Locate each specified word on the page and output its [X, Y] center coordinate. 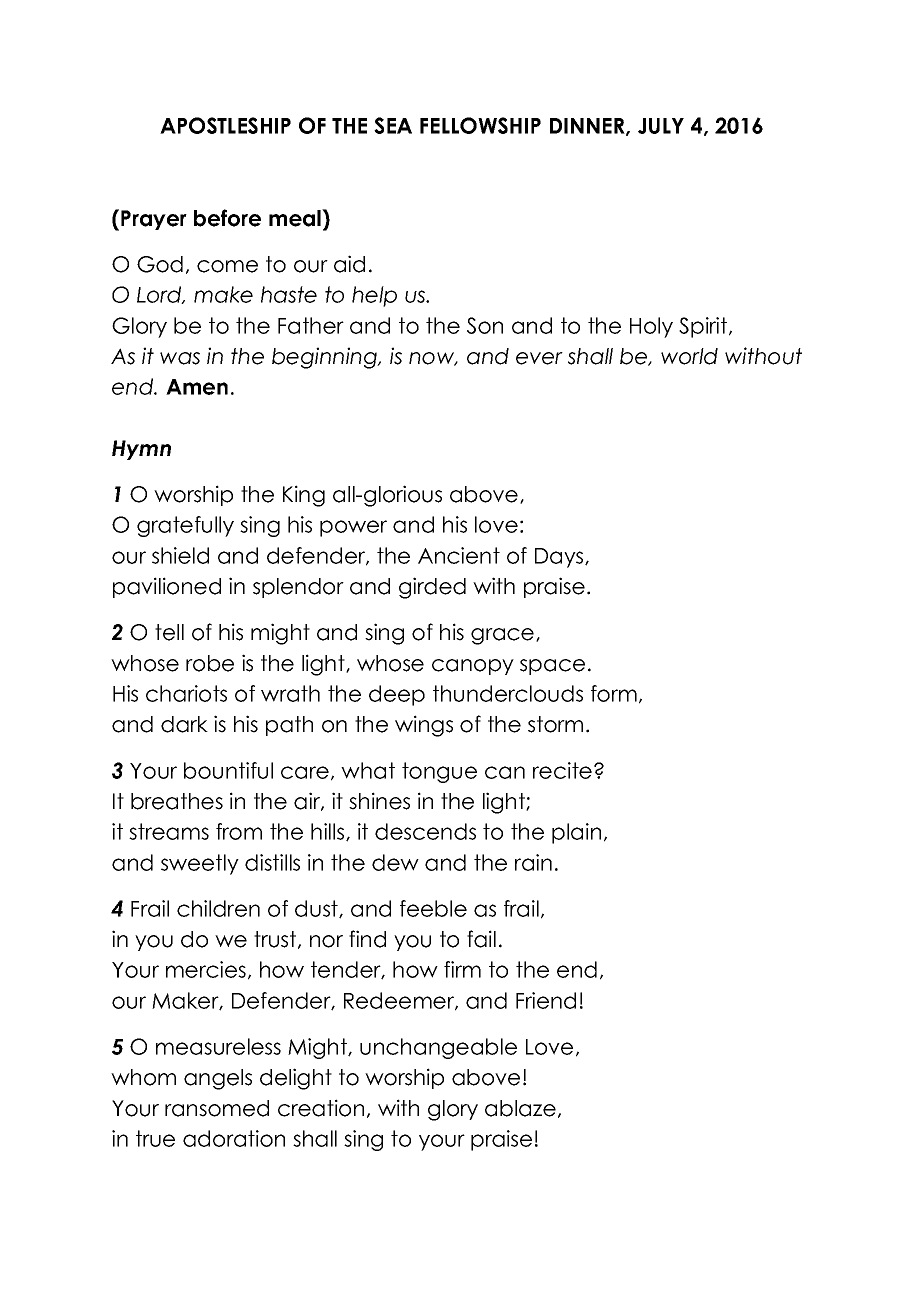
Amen [197, 387]
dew [395, 862]
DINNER [588, 127]
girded [432, 588]
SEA [393, 125]
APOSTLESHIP [225, 125]
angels [218, 1079]
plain [576, 833]
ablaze [520, 1108]
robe [210, 663]
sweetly [200, 864]
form [614, 693]
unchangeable [438, 1048]
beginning [325, 358]
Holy [651, 327]
